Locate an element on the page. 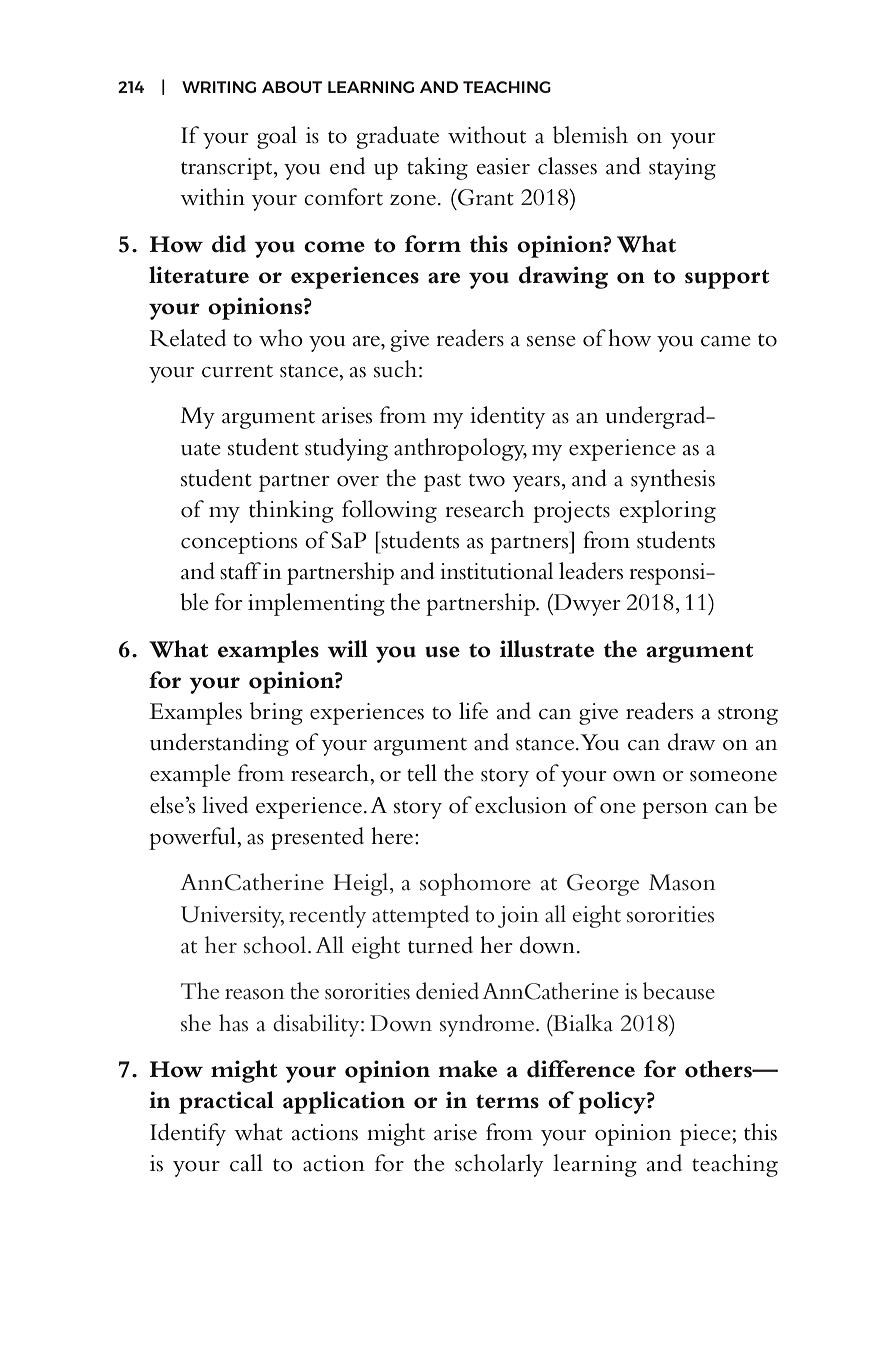 Image resolution: width=896 pixels, height=1345 pixels. University is located at coordinates (232, 917).
